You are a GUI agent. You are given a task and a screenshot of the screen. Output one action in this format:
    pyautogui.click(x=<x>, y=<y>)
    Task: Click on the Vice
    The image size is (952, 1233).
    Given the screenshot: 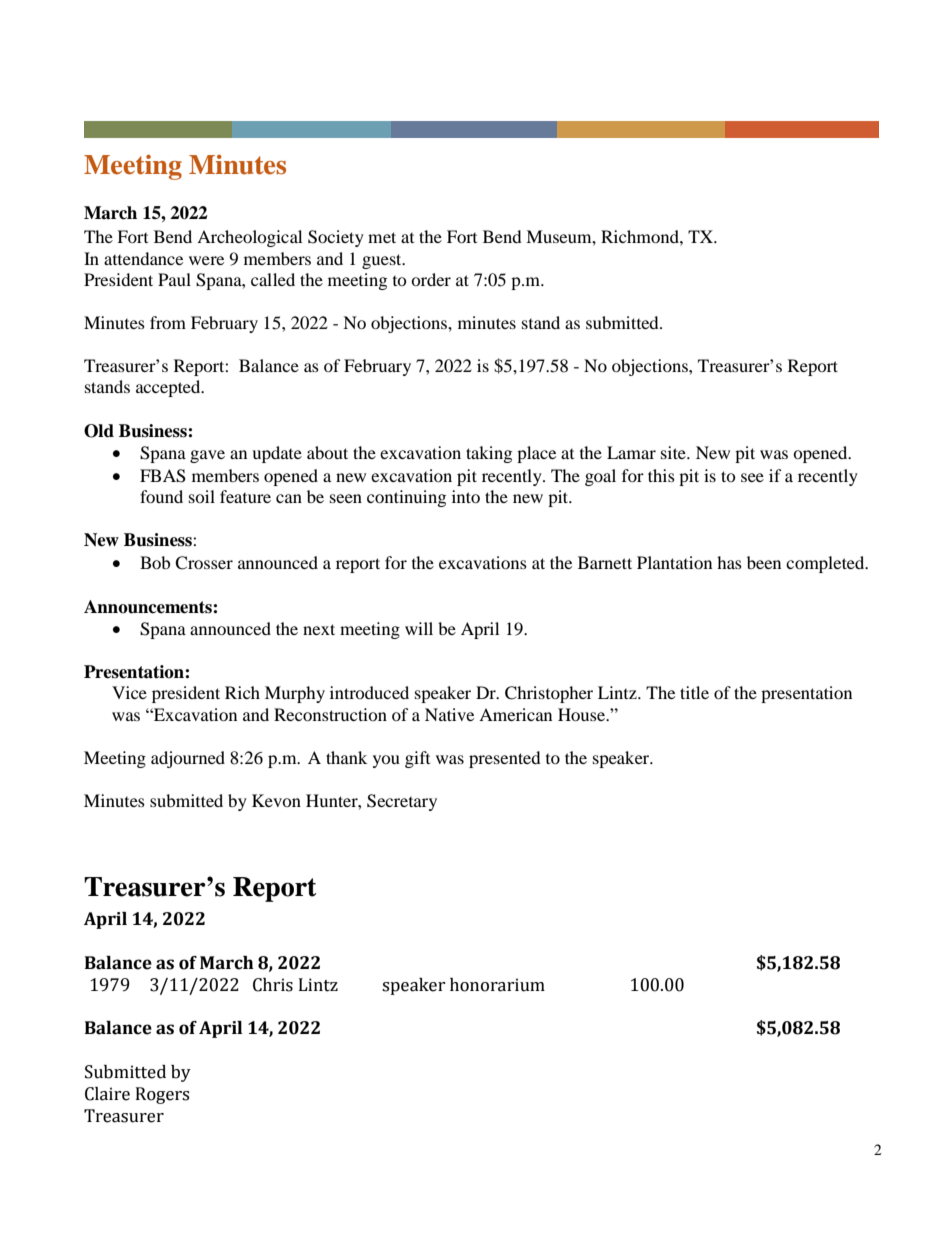 What is the action you would take?
    pyautogui.click(x=129, y=692)
